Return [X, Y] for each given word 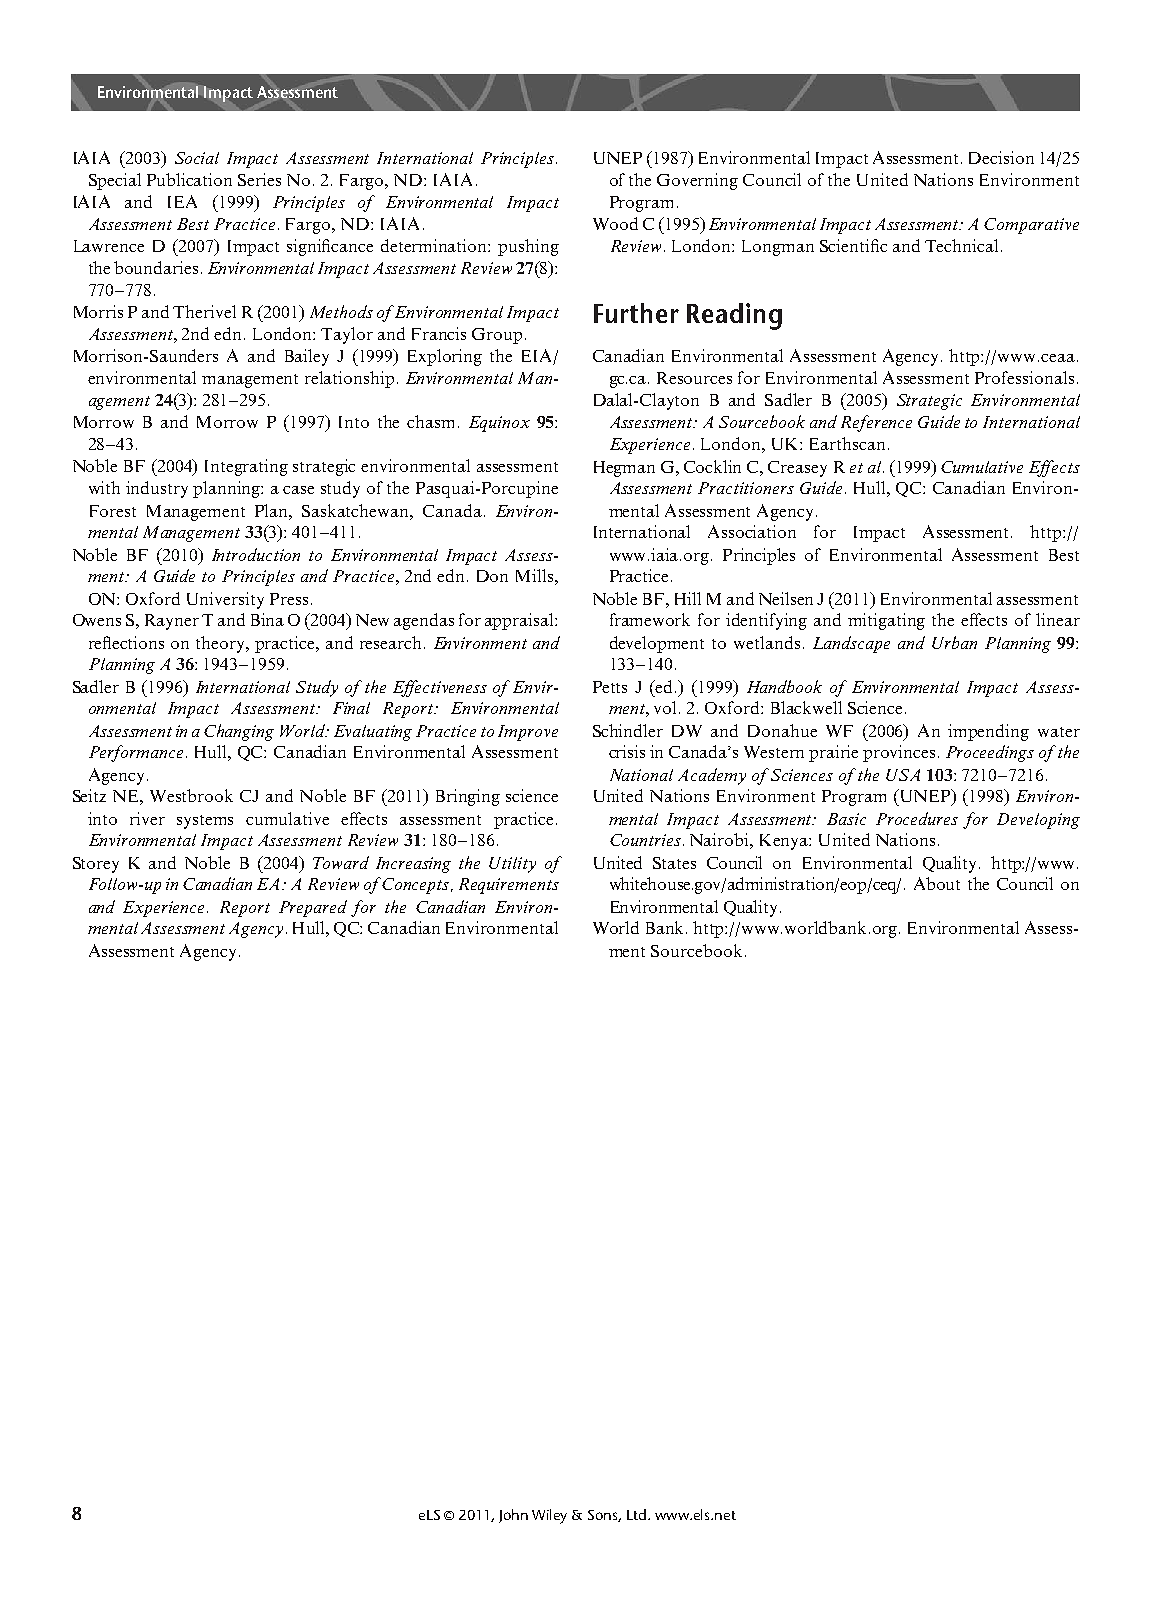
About [937, 883]
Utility [512, 865]
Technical [961, 245]
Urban [954, 642]
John [513, 1516]
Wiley [549, 1516]
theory [222, 644]
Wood [615, 223]
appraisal [520, 621]
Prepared [313, 908]
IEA [182, 201]
